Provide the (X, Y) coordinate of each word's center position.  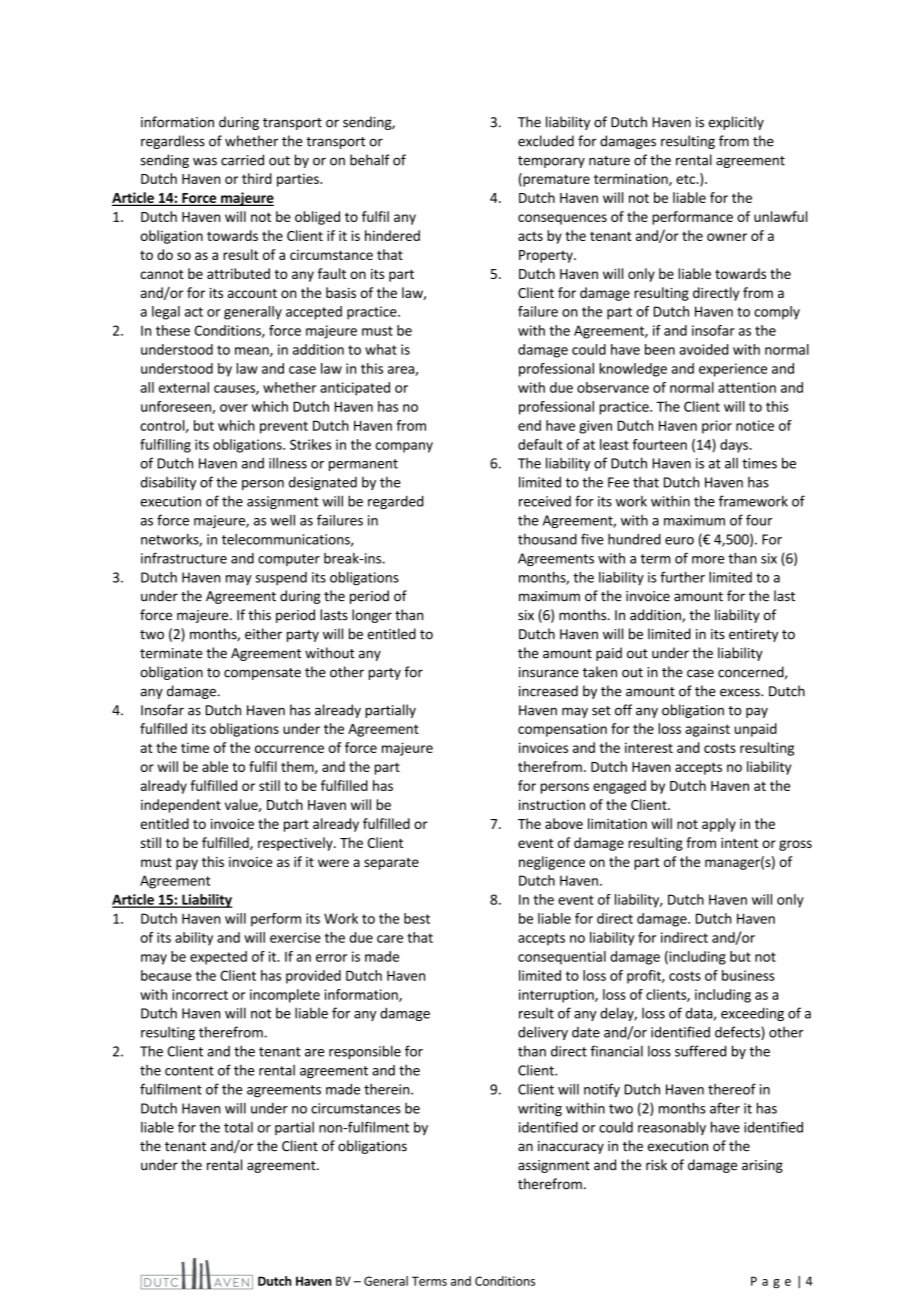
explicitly (736, 123)
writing (540, 1110)
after (725, 1108)
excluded (546, 141)
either (263, 634)
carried (242, 160)
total (238, 1127)
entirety (753, 635)
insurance (549, 672)
